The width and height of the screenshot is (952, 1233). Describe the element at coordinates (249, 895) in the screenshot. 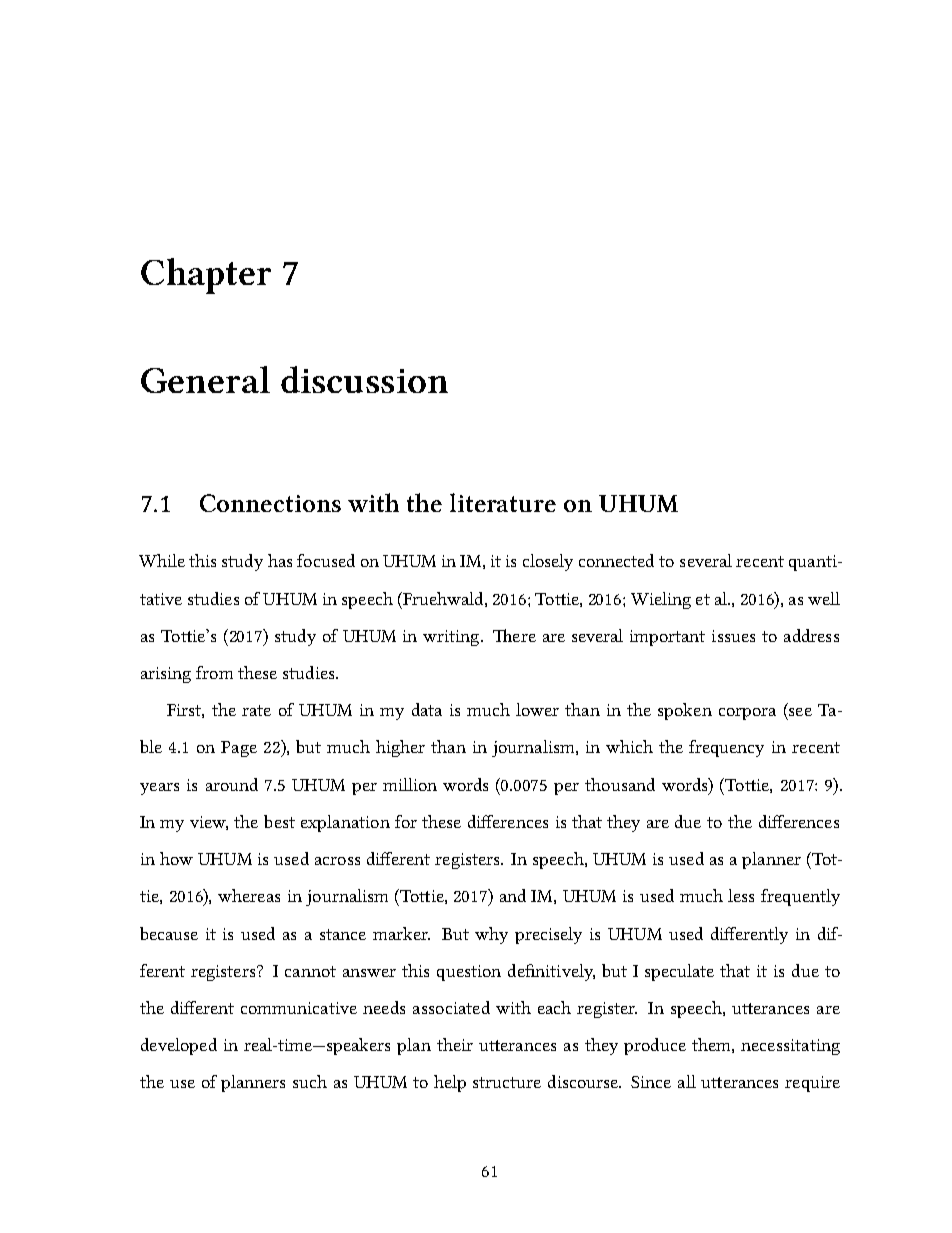

I see `whereas` at that location.
